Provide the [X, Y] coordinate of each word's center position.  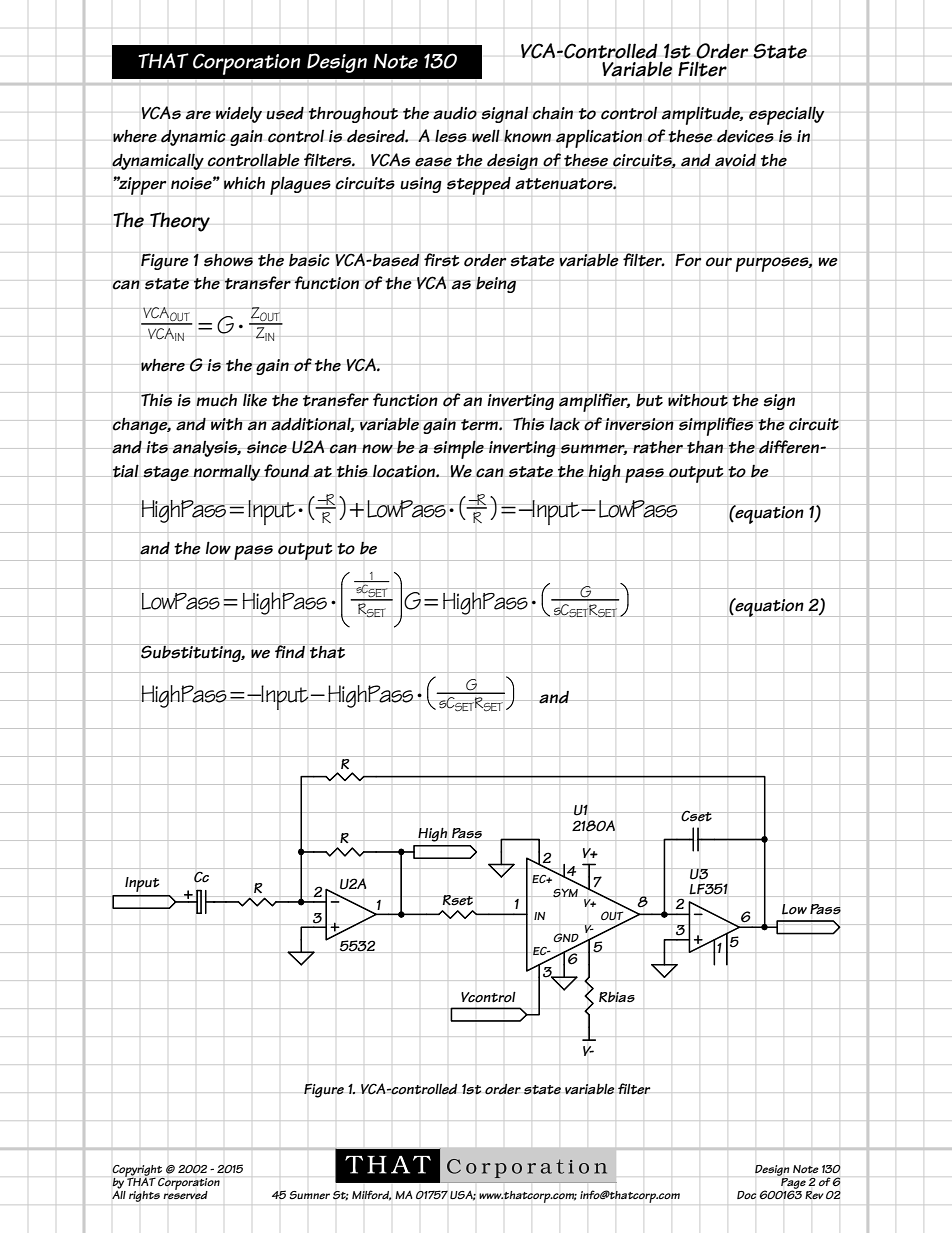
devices [745, 136]
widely [239, 114]
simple [458, 449]
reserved [185, 1194]
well [486, 136]
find [290, 651]
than [705, 447]
